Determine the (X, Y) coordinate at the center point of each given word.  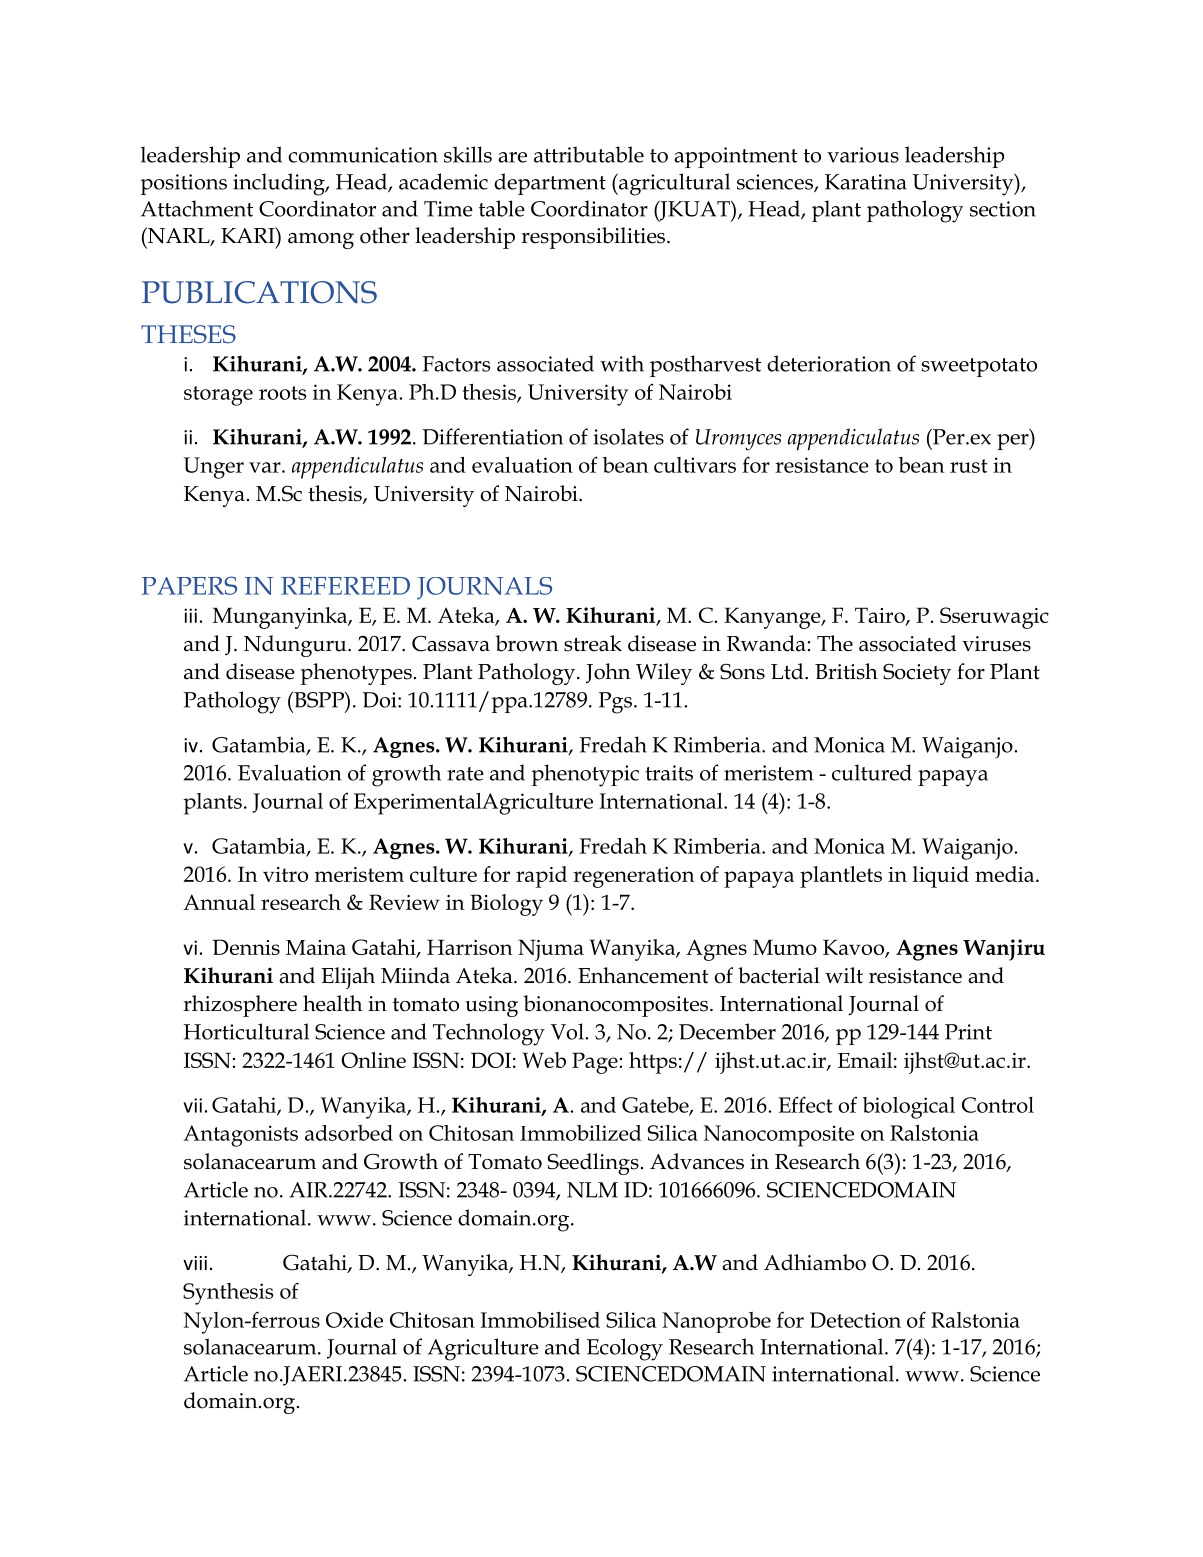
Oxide (354, 1320)
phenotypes (356, 674)
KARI (249, 235)
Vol (568, 1031)
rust (969, 466)
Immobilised (540, 1320)
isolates (628, 436)
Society (917, 674)
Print (968, 1032)
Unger (214, 468)
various (863, 155)
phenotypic (585, 775)
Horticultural (246, 1031)
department (550, 184)
